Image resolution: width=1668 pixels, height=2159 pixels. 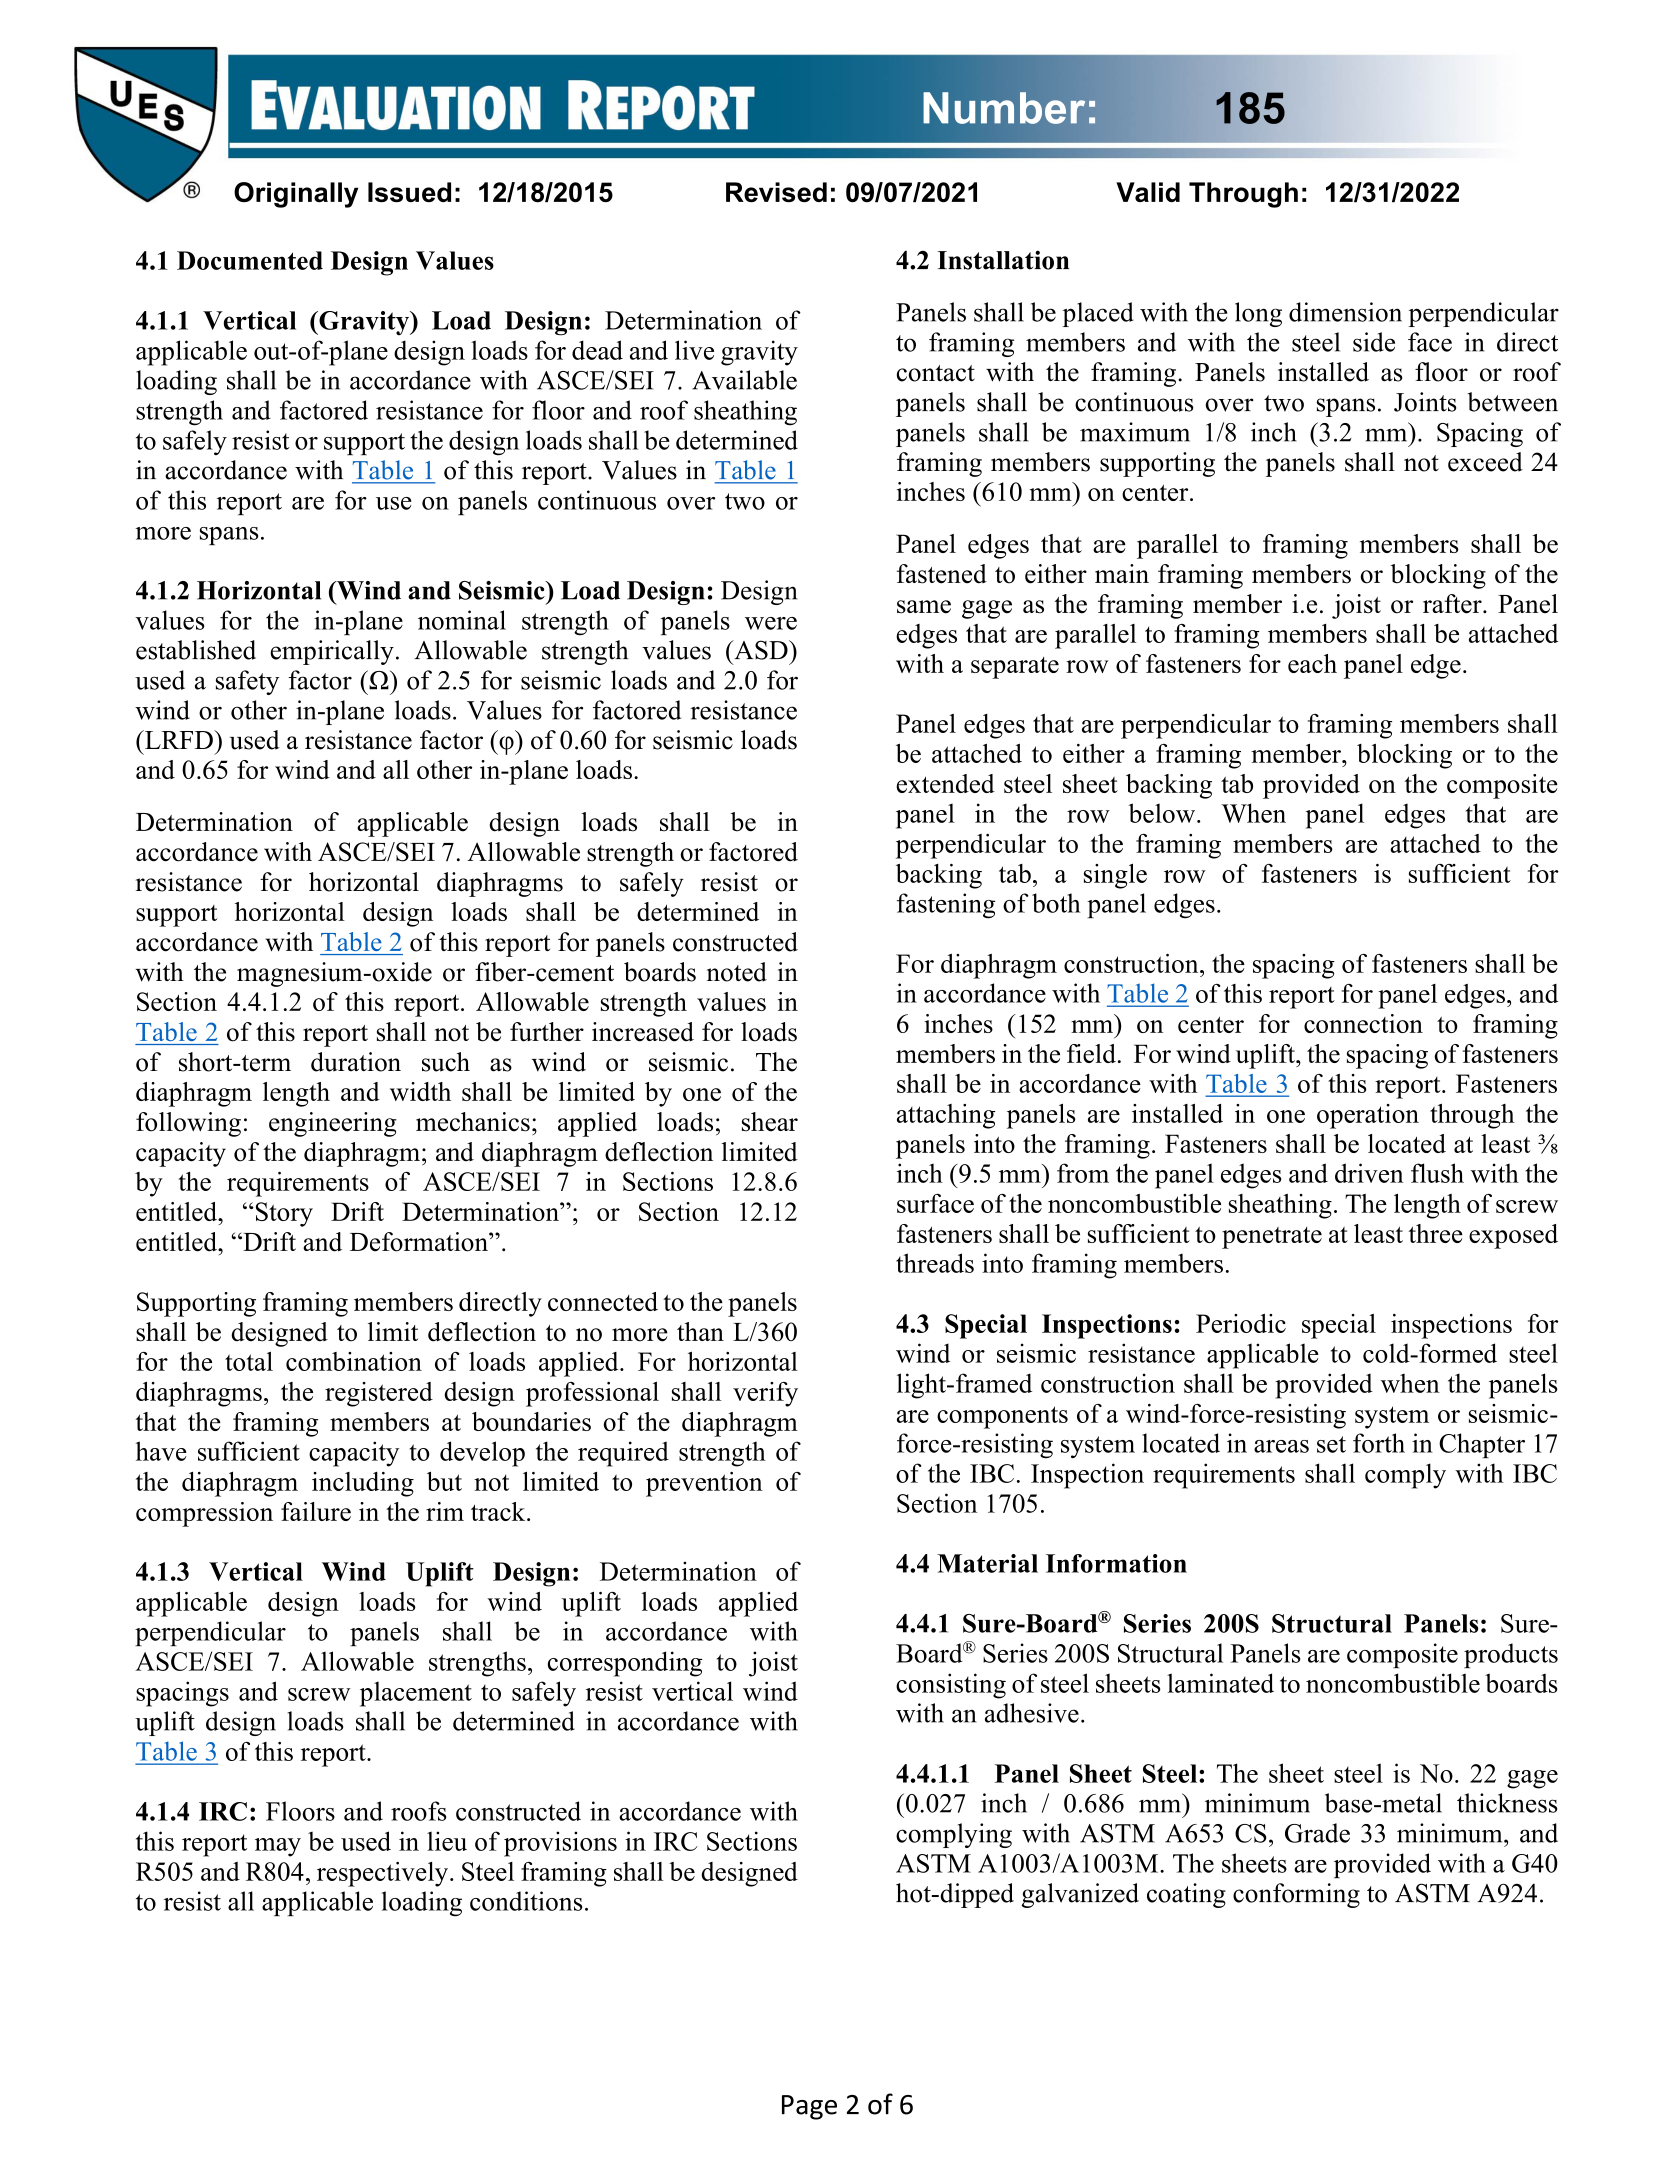 I want to click on engineering, so click(x=333, y=1124).
